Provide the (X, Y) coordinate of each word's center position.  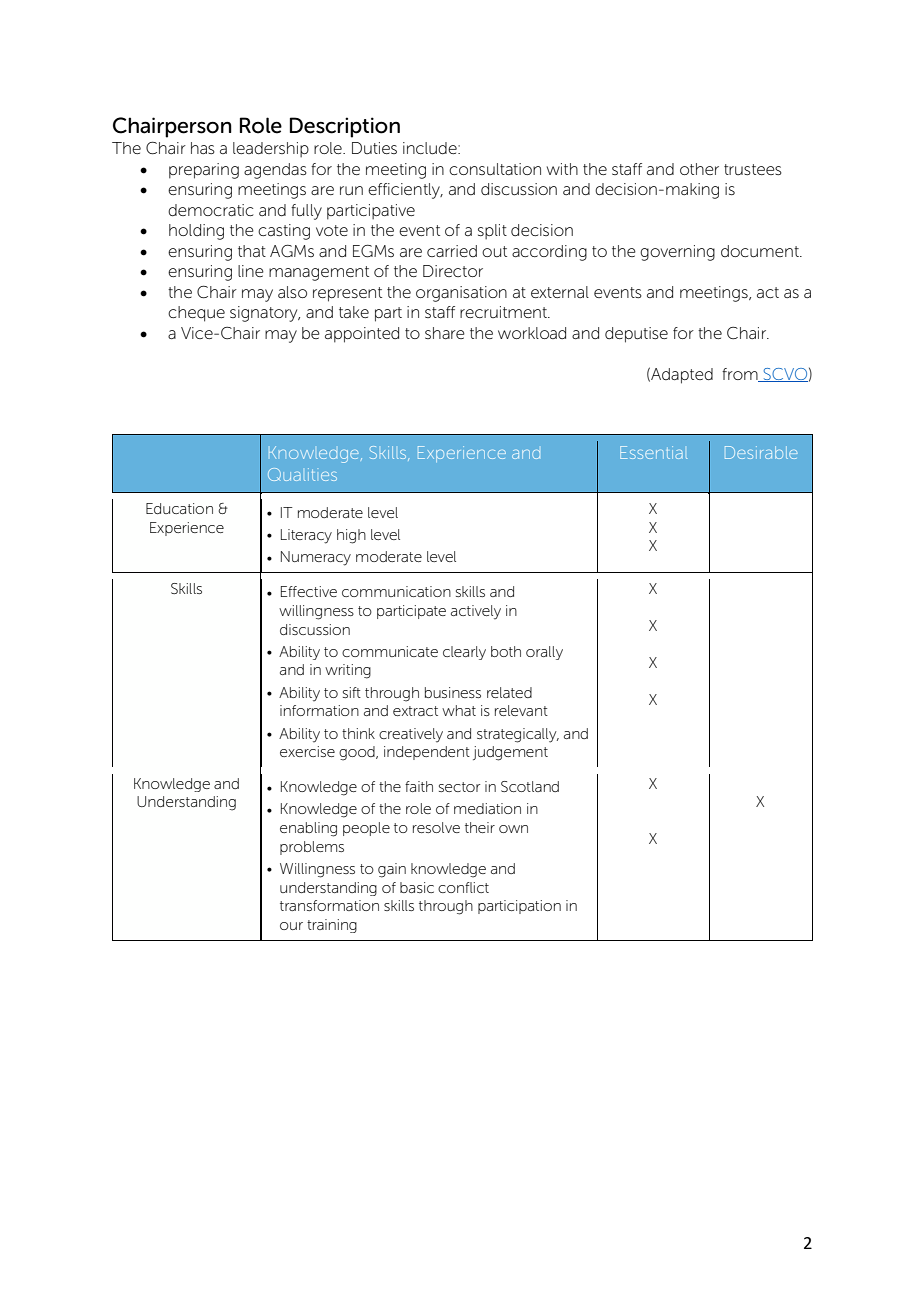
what (459, 710)
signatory (265, 314)
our (291, 926)
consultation (495, 169)
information (319, 710)
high (351, 536)
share (445, 333)
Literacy (306, 536)
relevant (521, 710)
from (741, 375)
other (699, 169)
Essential (653, 452)
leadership (271, 149)
